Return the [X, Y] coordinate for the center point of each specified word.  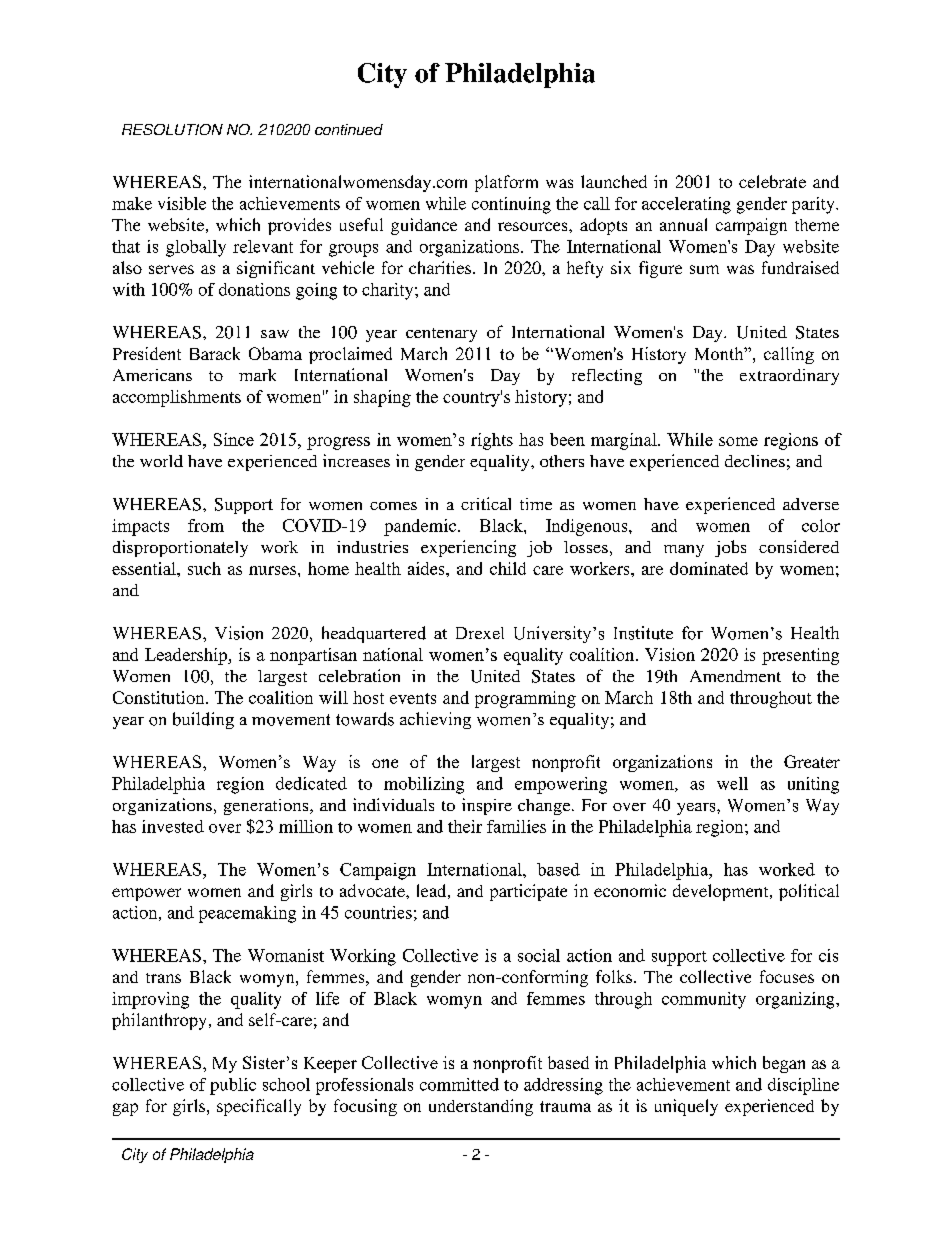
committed [459, 1084]
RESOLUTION [172, 129]
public [233, 1086]
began [784, 1064]
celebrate [772, 181]
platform [506, 183]
